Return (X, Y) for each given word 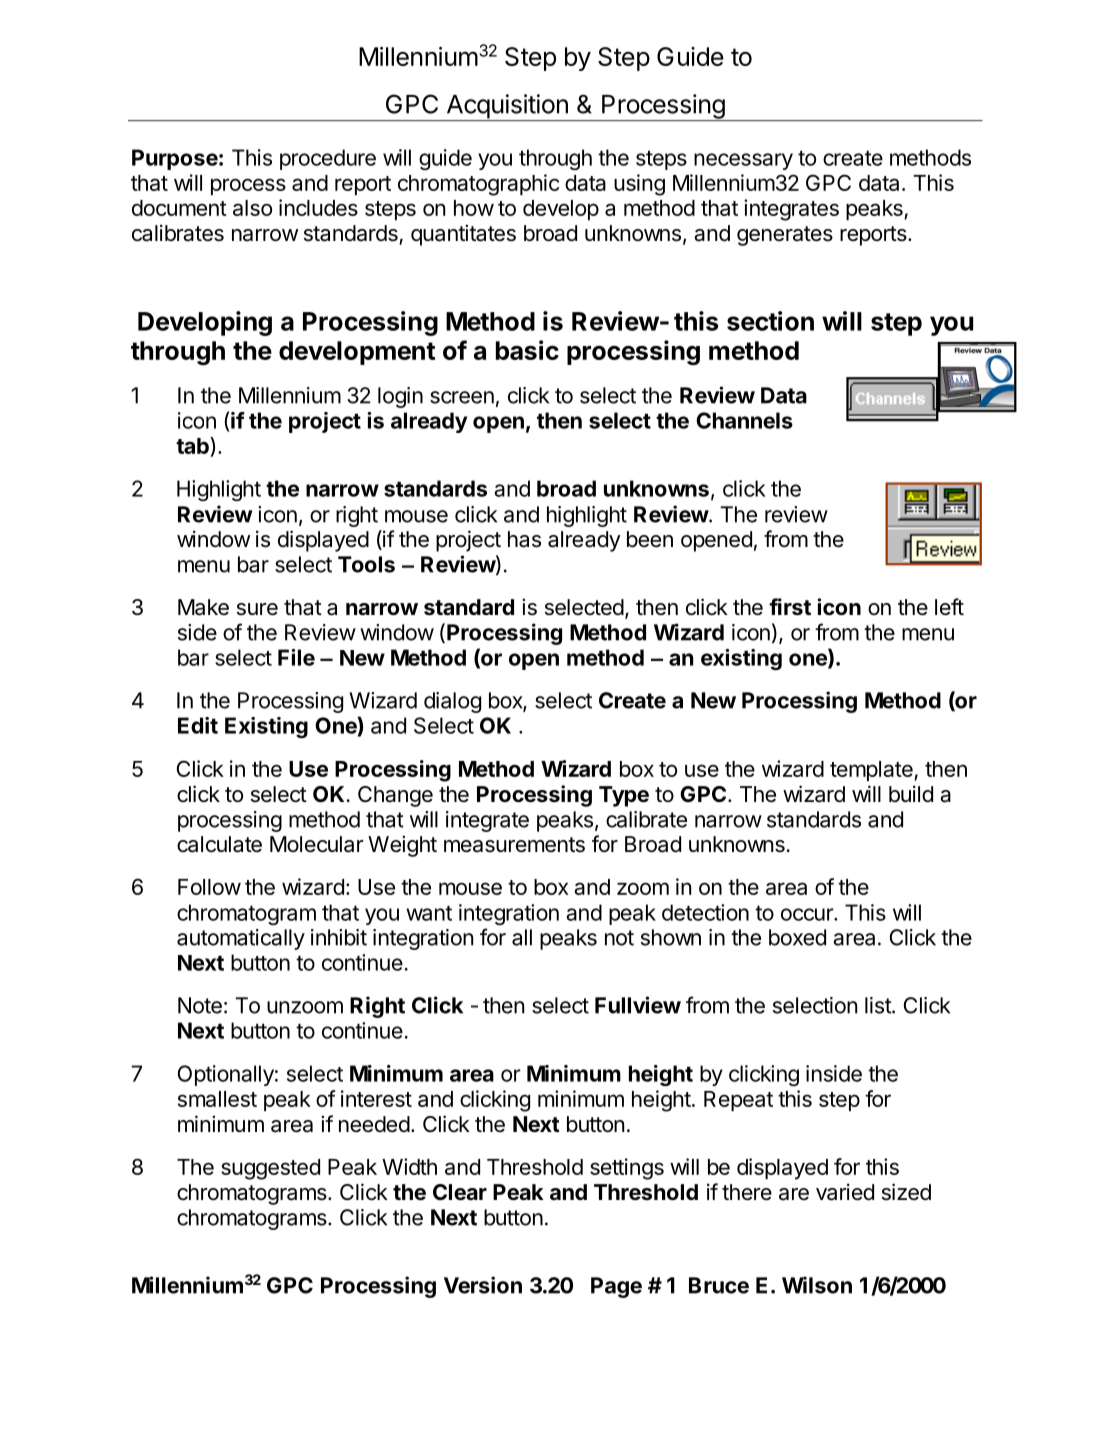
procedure (328, 159)
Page (616, 1287)
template (872, 771)
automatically (241, 939)
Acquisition (507, 107)
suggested (270, 1169)
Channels (744, 420)
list (879, 1005)
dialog (452, 702)
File (296, 657)
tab (193, 447)
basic (527, 350)
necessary (743, 161)
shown (671, 937)
